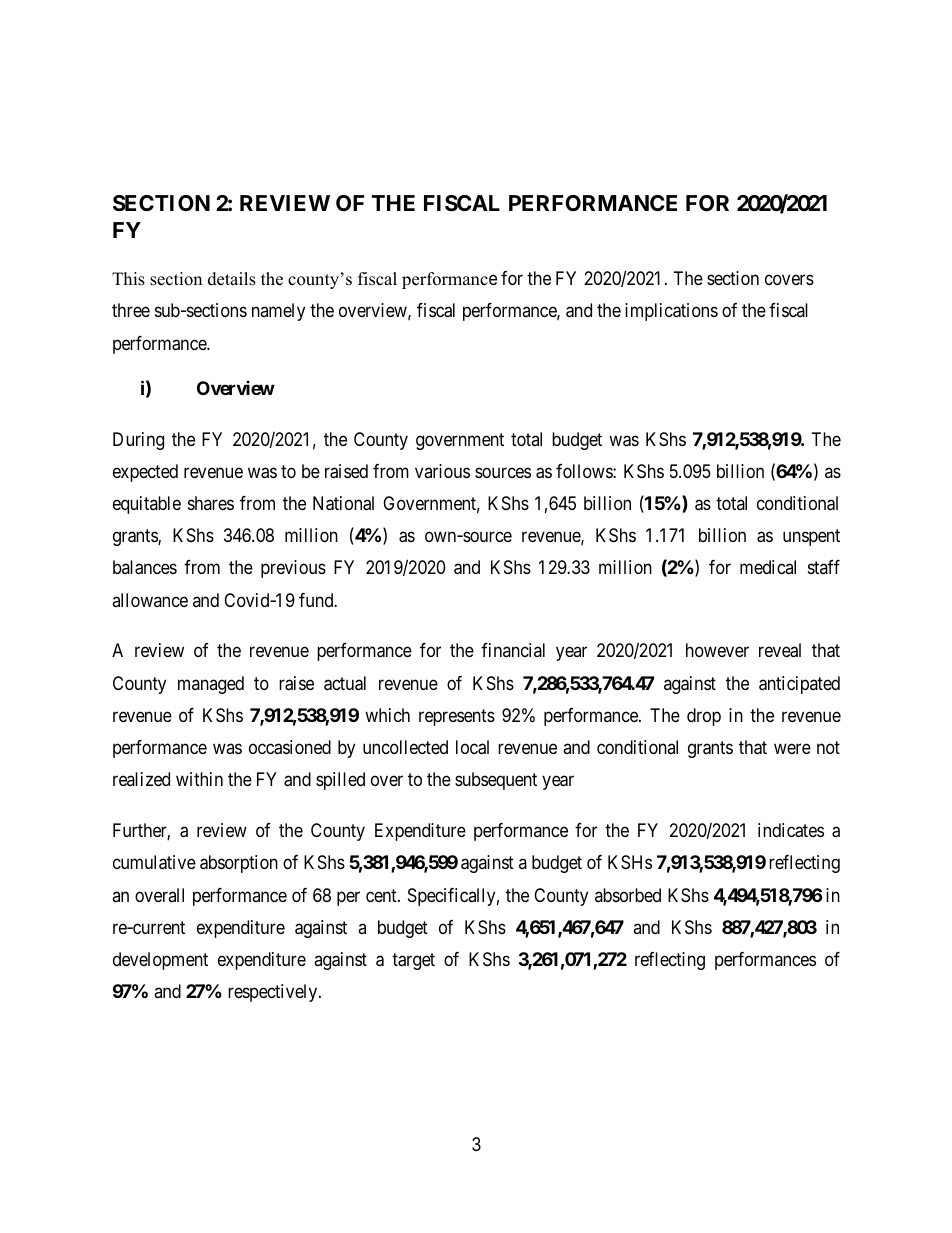 Image resolution: width=952 pixels, height=1233 pixels. Describe the element at coordinates (442, 471) in the page. I see `various` at that location.
